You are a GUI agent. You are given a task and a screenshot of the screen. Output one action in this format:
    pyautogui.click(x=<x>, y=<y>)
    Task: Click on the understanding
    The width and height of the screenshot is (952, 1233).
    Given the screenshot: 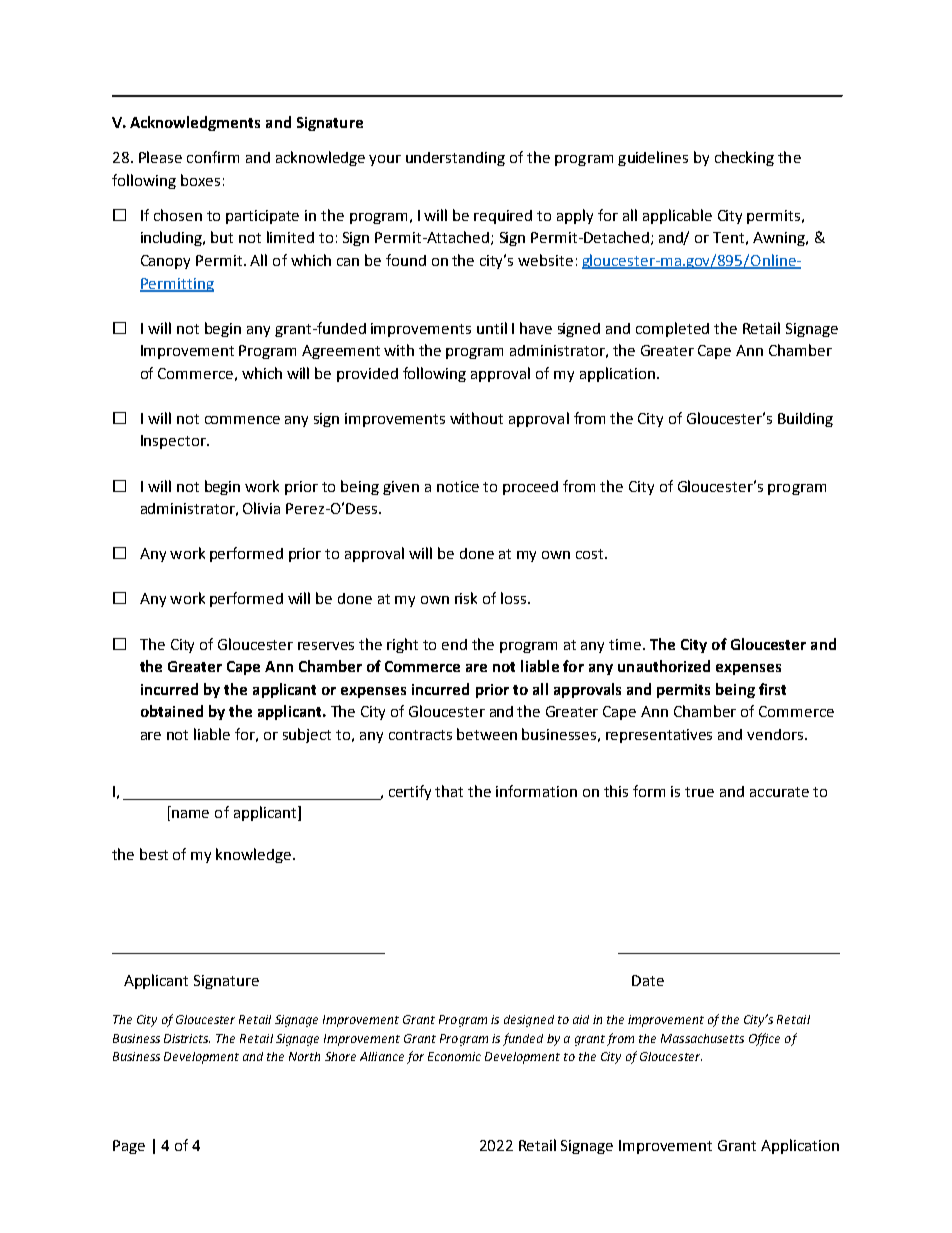 What is the action you would take?
    pyautogui.click(x=455, y=159)
